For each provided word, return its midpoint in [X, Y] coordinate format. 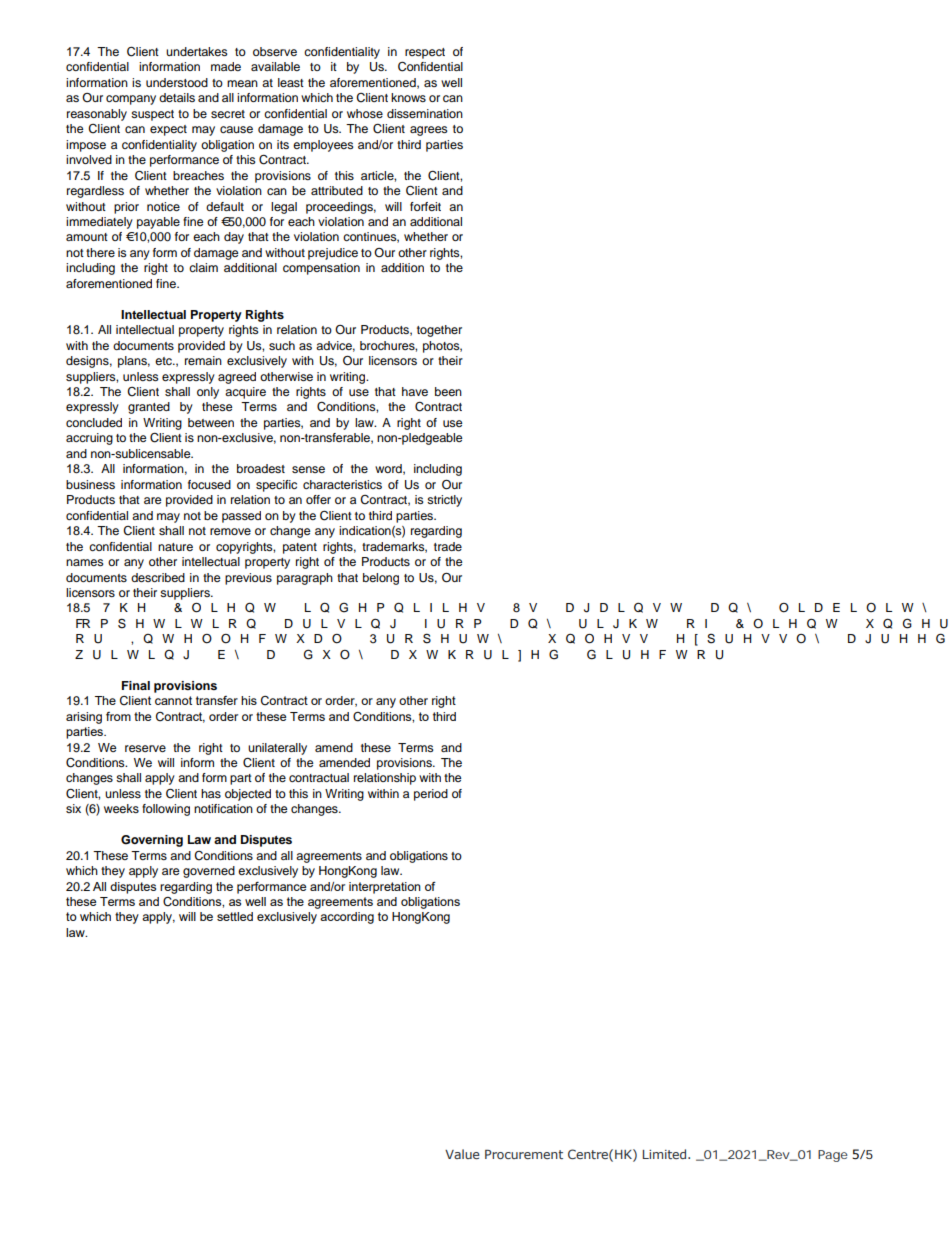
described [158, 577]
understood [177, 82]
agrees [429, 131]
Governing [152, 841]
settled [235, 916]
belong [381, 579]
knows [408, 97]
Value [462, 1154]
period [431, 795]
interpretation [385, 888]
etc [165, 361]
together [439, 331]
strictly [444, 501]
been [448, 391]
